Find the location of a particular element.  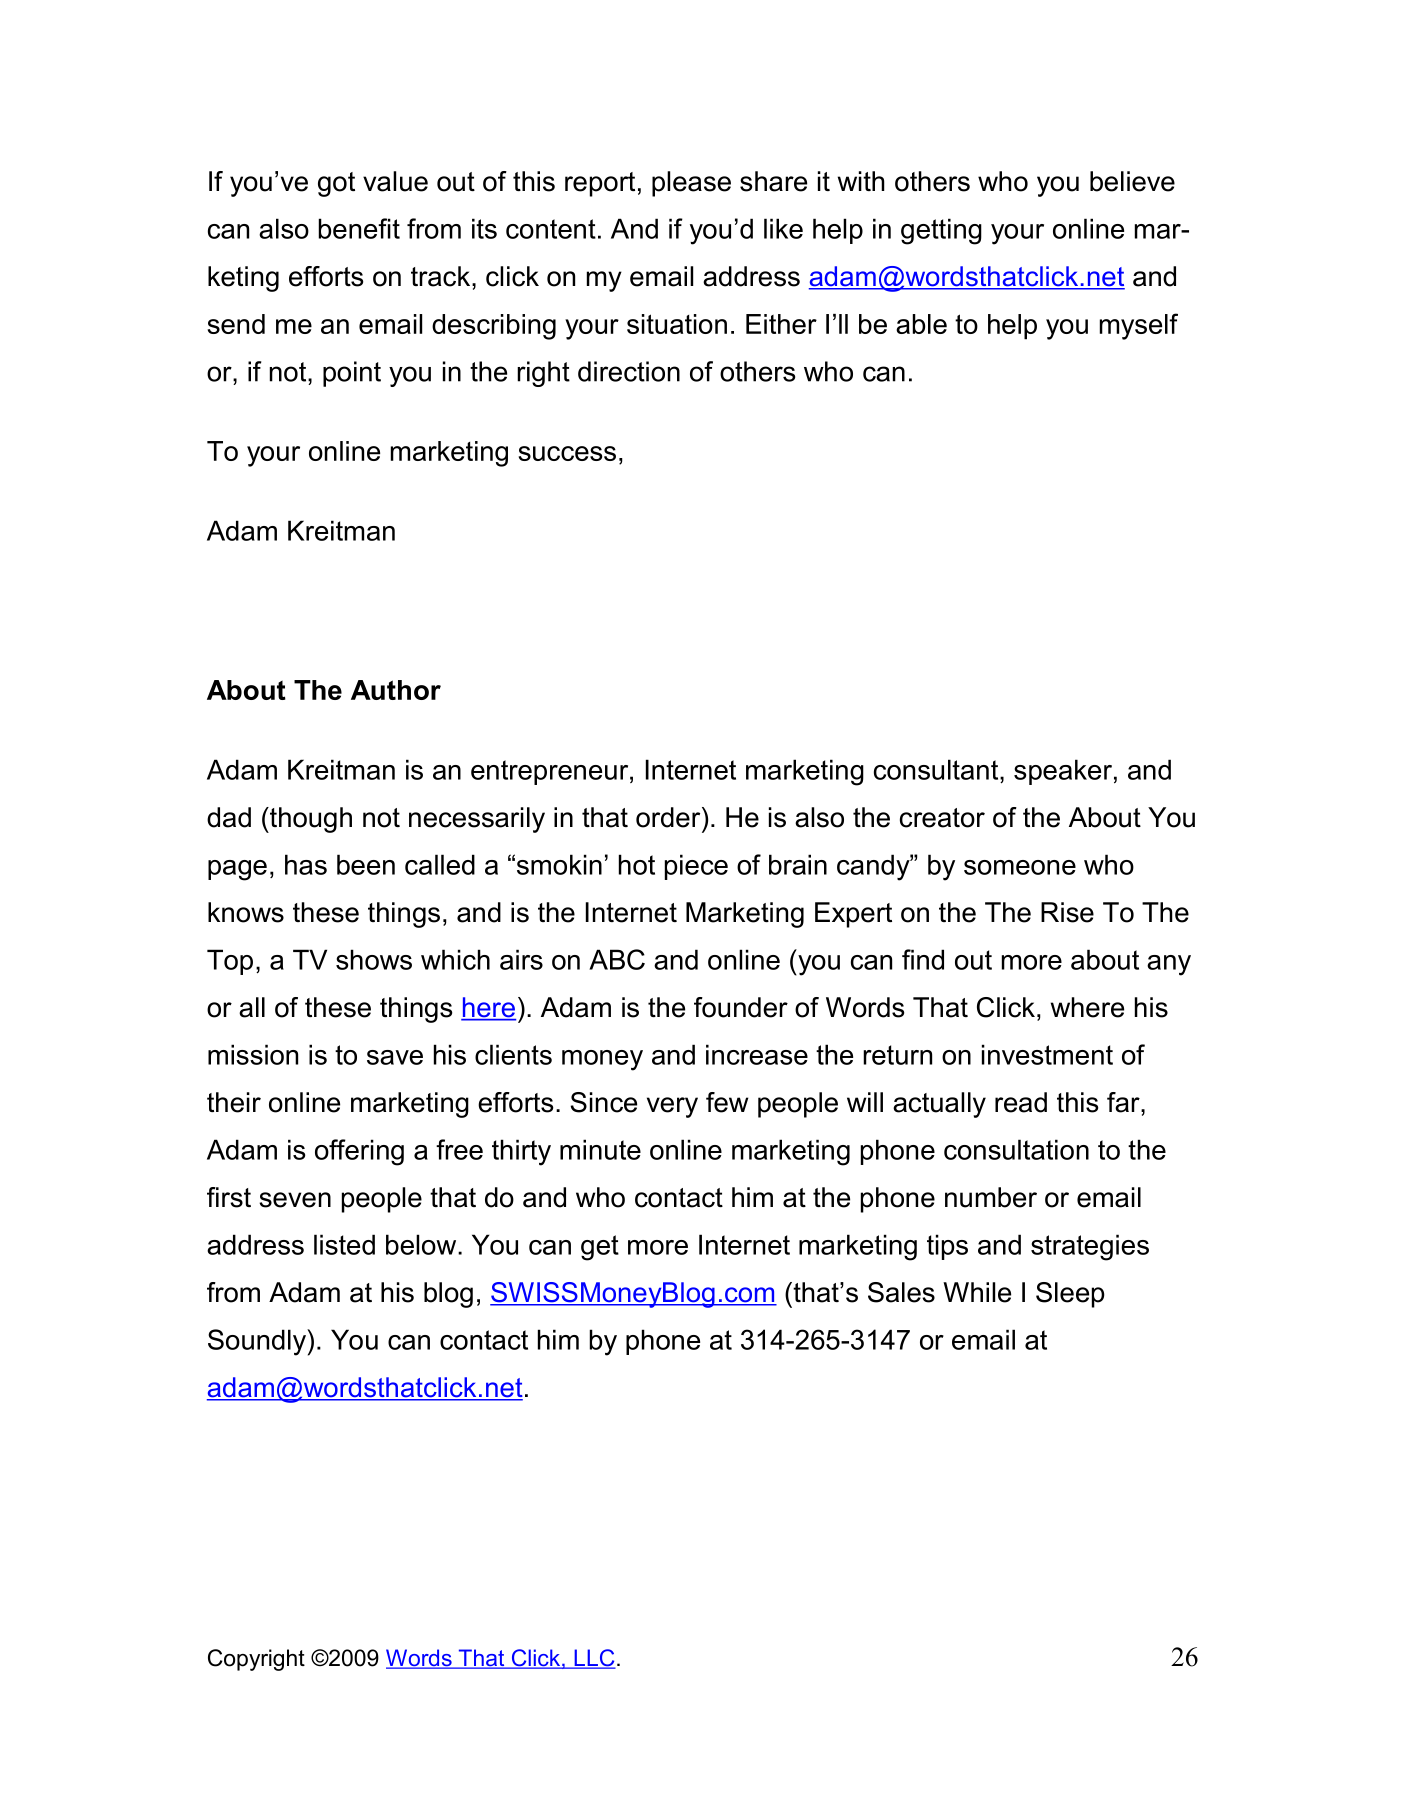

piece is located at coordinates (696, 867).
